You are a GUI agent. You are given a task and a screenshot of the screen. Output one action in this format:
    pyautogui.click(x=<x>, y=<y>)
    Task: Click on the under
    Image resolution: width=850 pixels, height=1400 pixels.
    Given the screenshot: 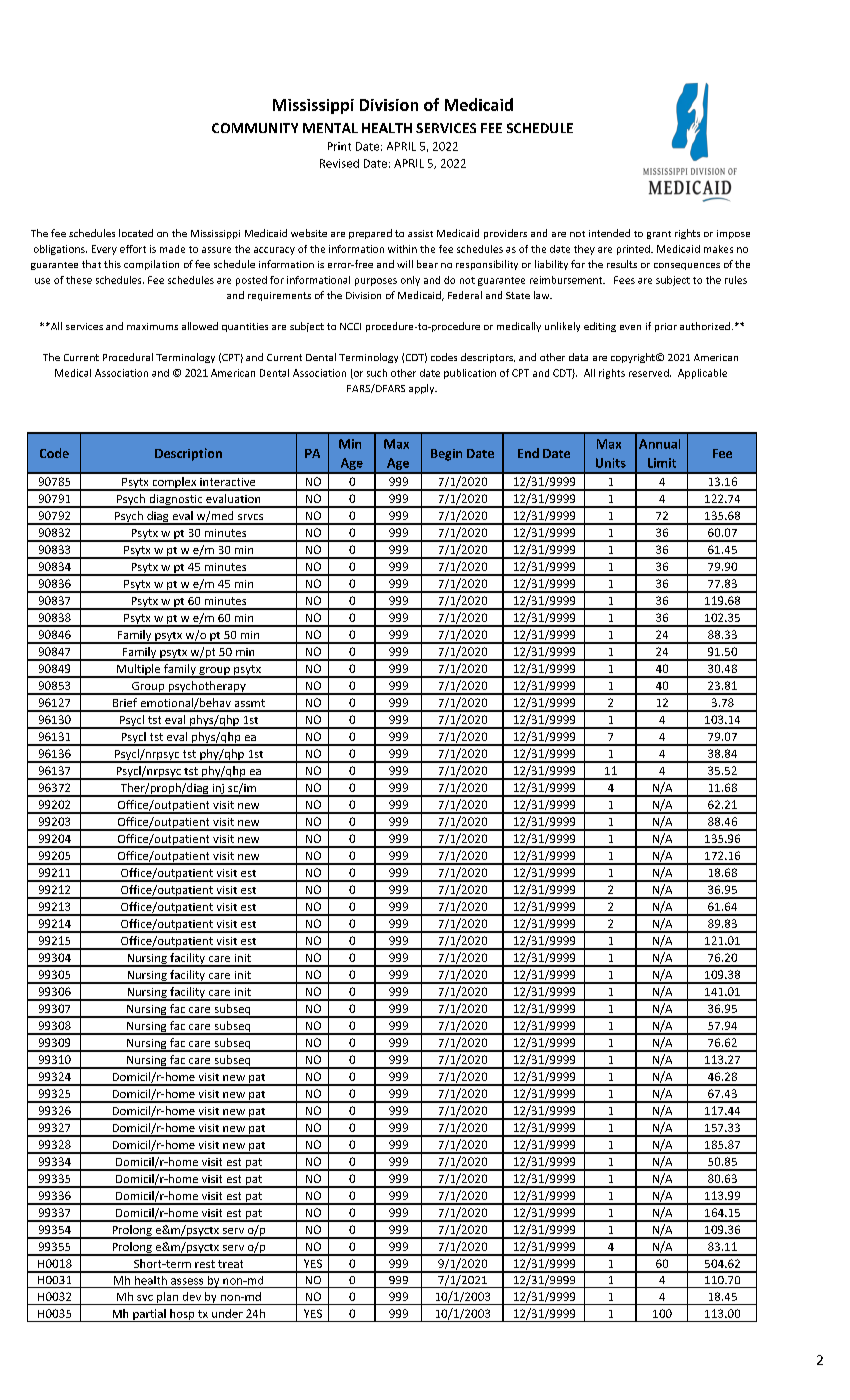 What is the action you would take?
    pyautogui.click(x=227, y=1313)
